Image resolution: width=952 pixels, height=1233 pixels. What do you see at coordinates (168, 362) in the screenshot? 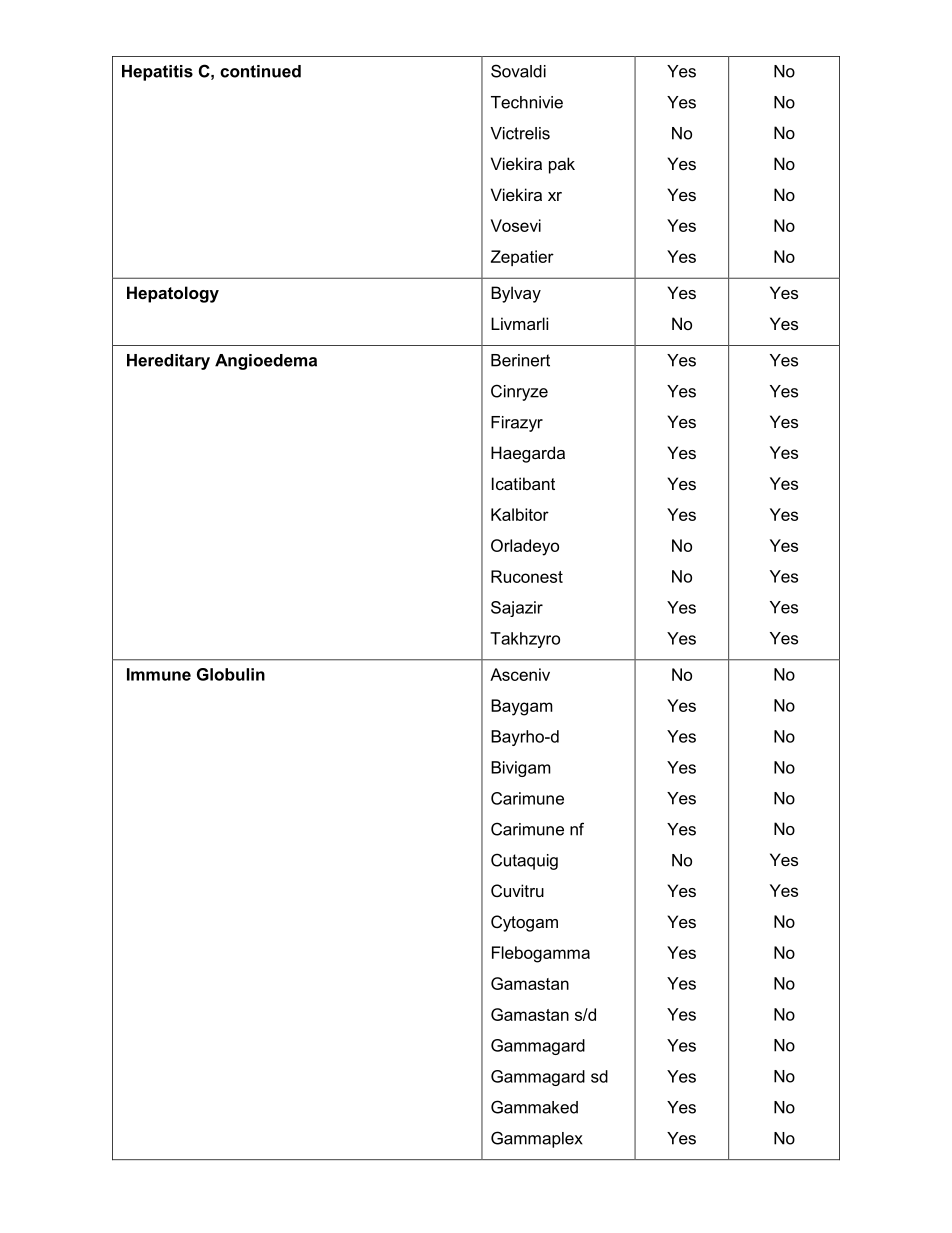
I see `Hereditary` at bounding box center [168, 362].
